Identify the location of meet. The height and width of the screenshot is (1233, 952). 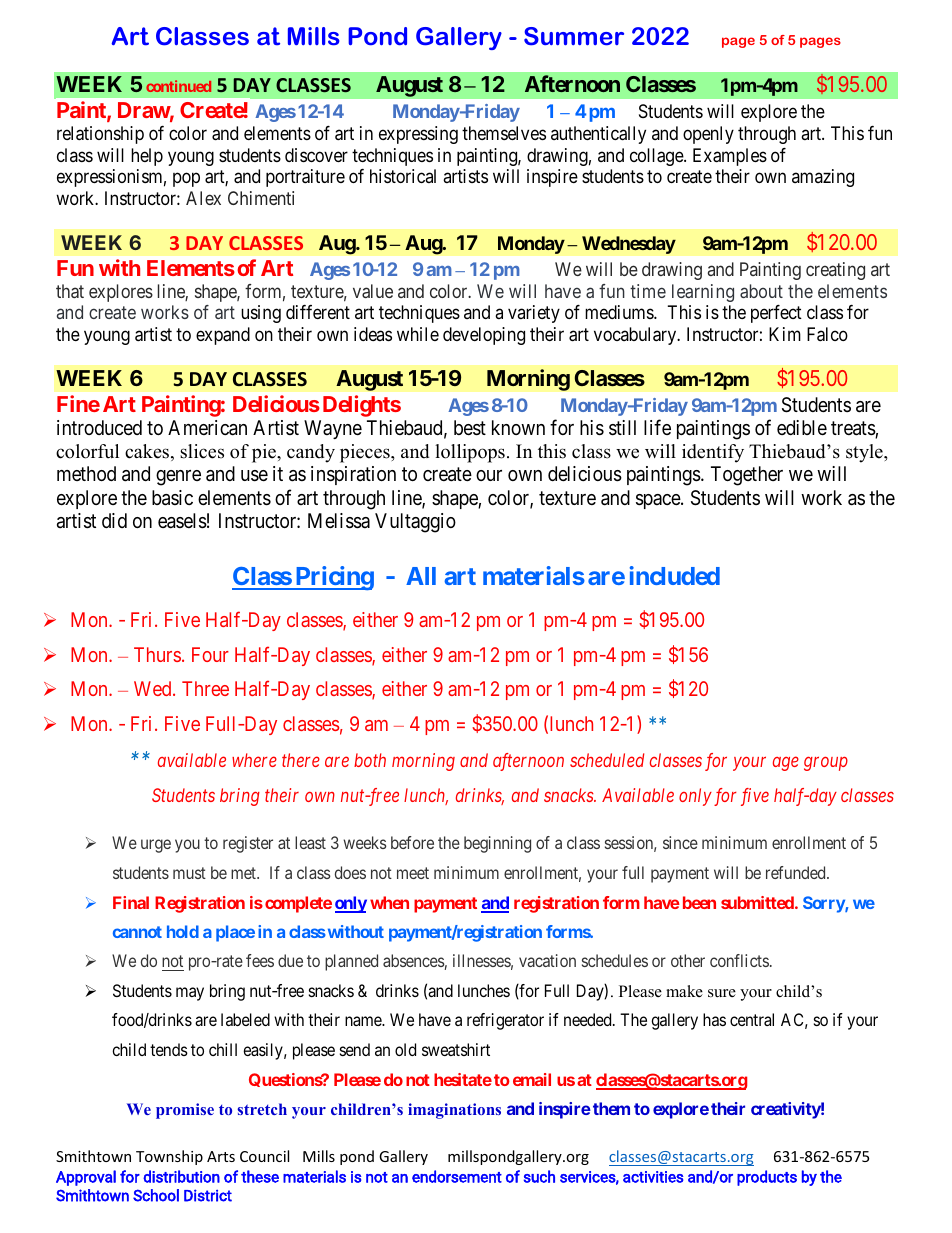
(413, 873).
